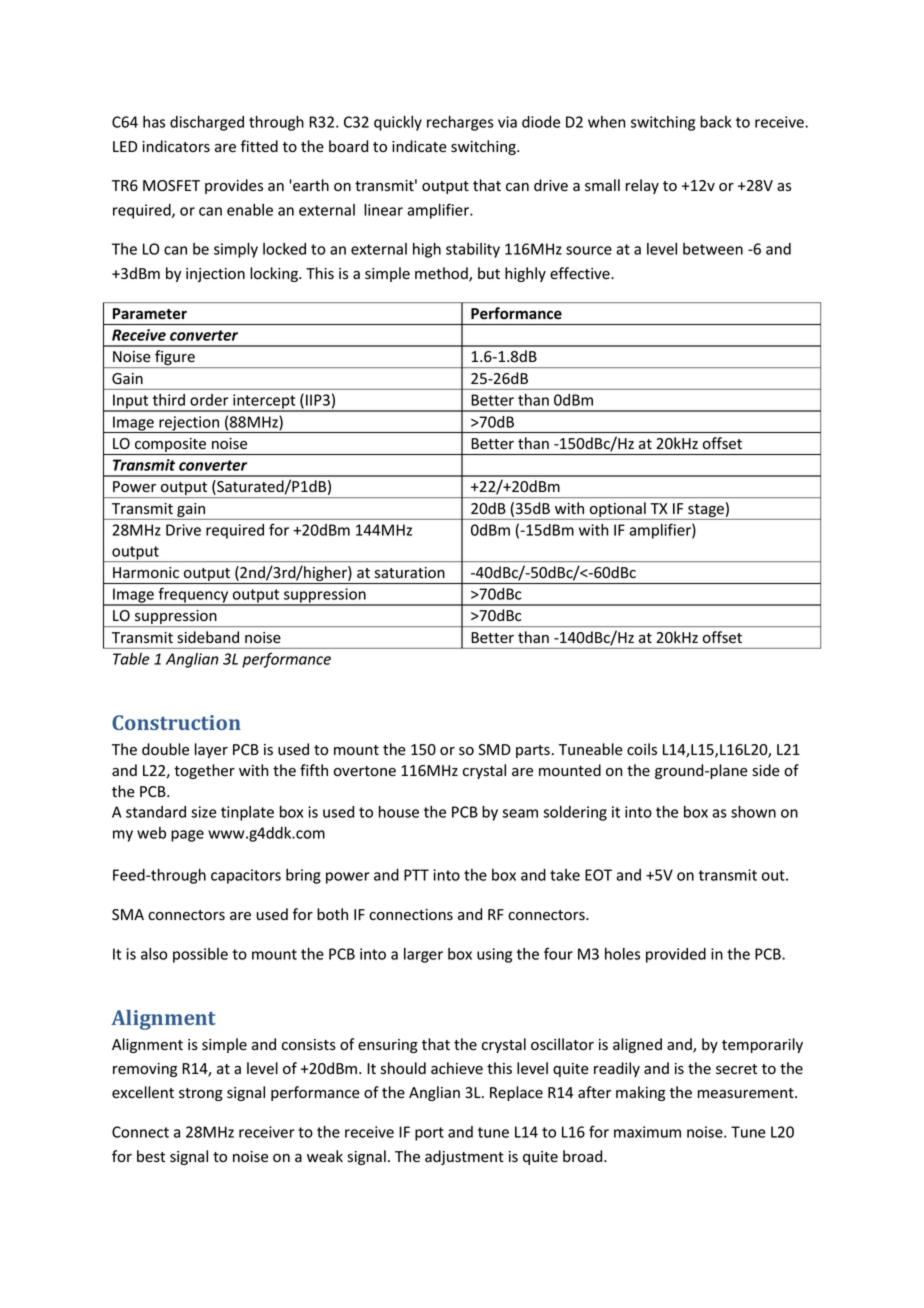 The height and width of the screenshot is (1308, 924). I want to click on maximum, so click(647, 1132).
